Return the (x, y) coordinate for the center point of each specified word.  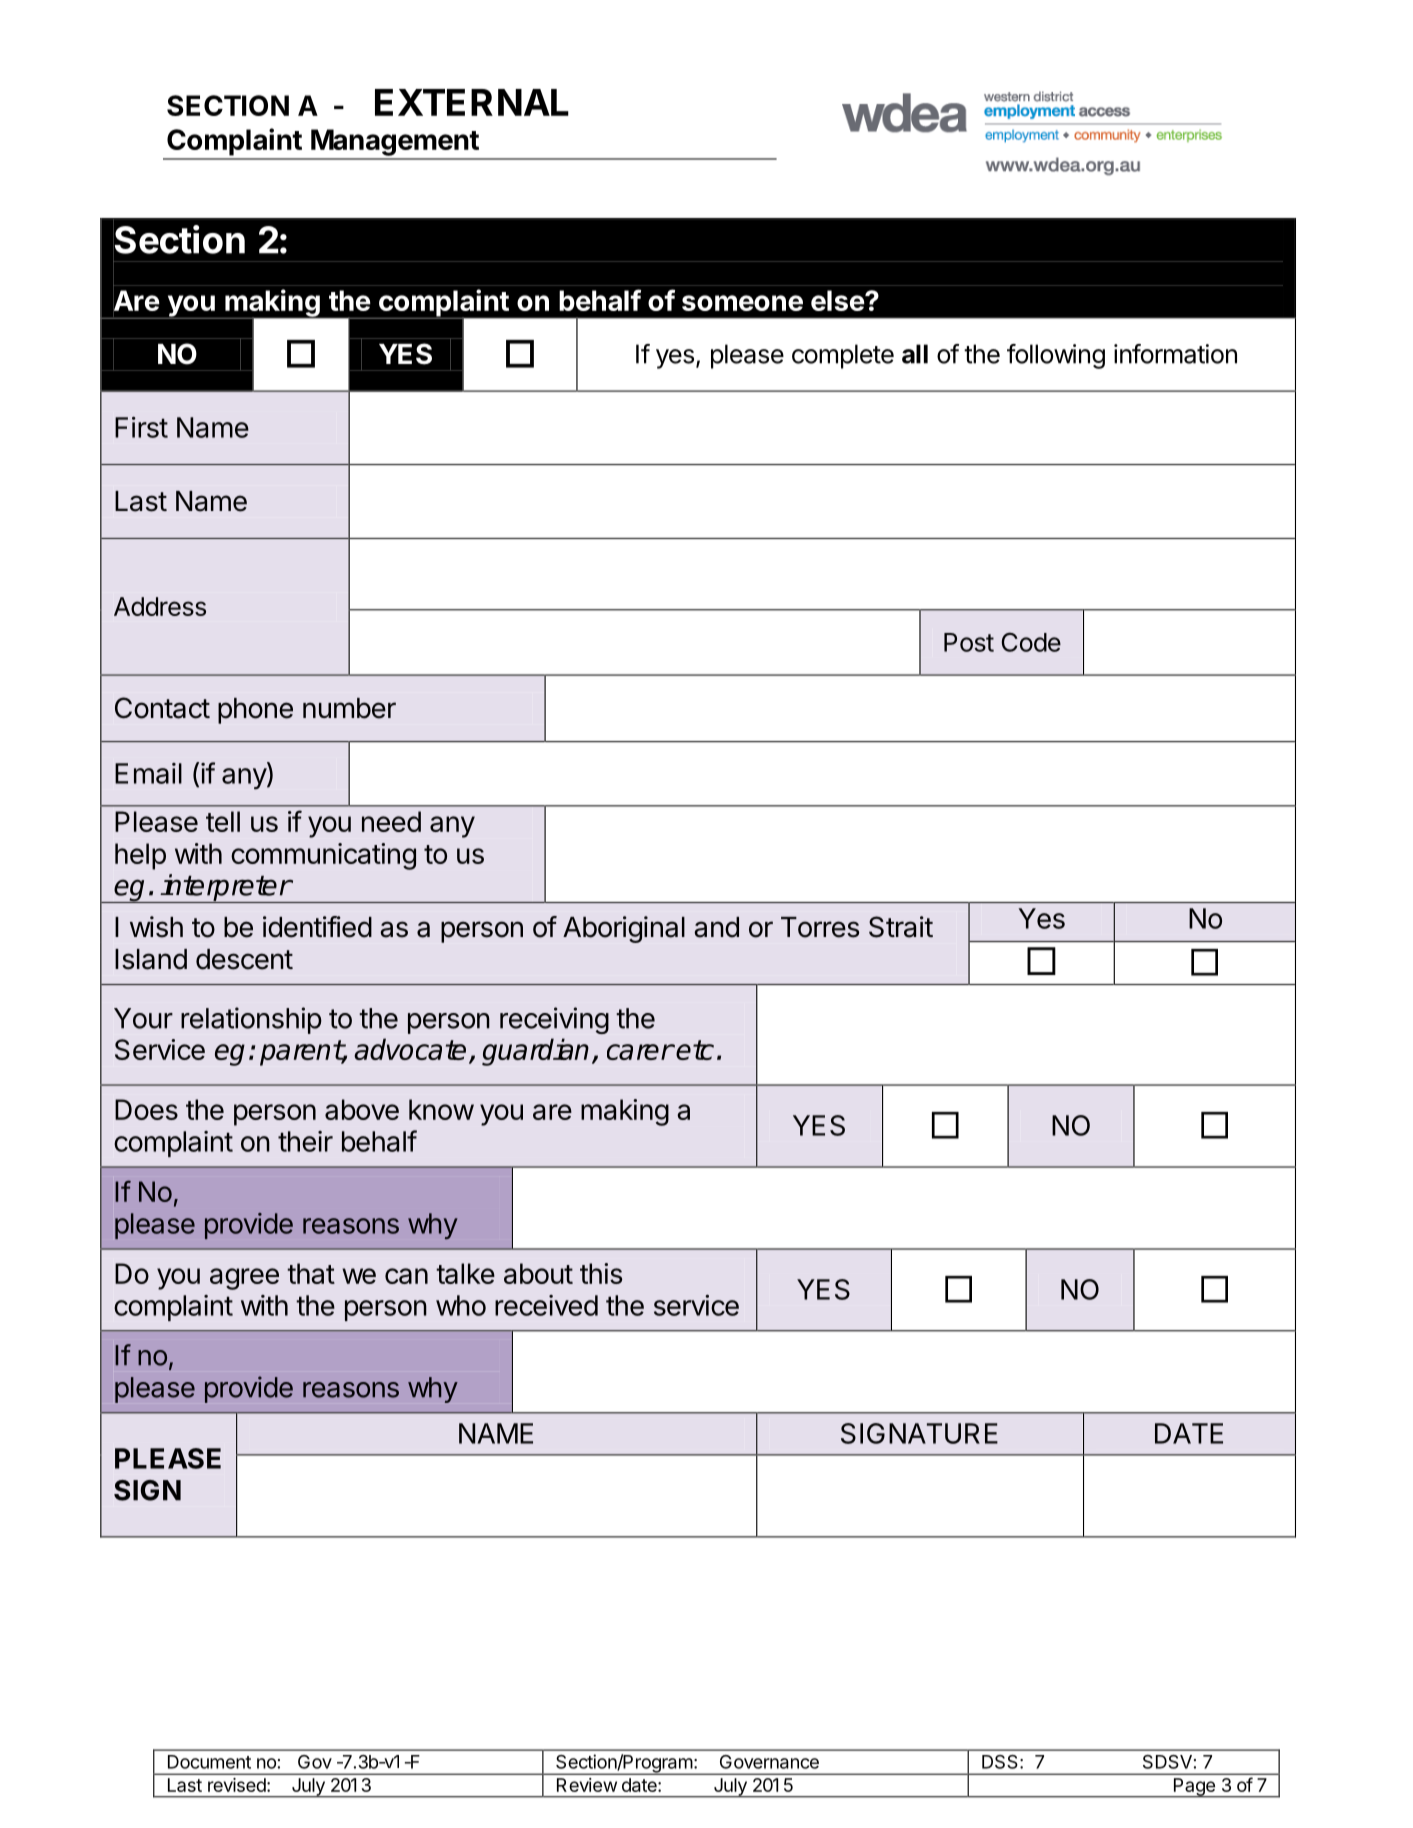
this (601, 1273)
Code (1031, 642)
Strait (901, 927)
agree (244, 1279)
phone (255, 711)
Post (969, 642)
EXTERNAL (472, 102)
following (1056, 356)
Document (209, 1762)
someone (742, 303)
